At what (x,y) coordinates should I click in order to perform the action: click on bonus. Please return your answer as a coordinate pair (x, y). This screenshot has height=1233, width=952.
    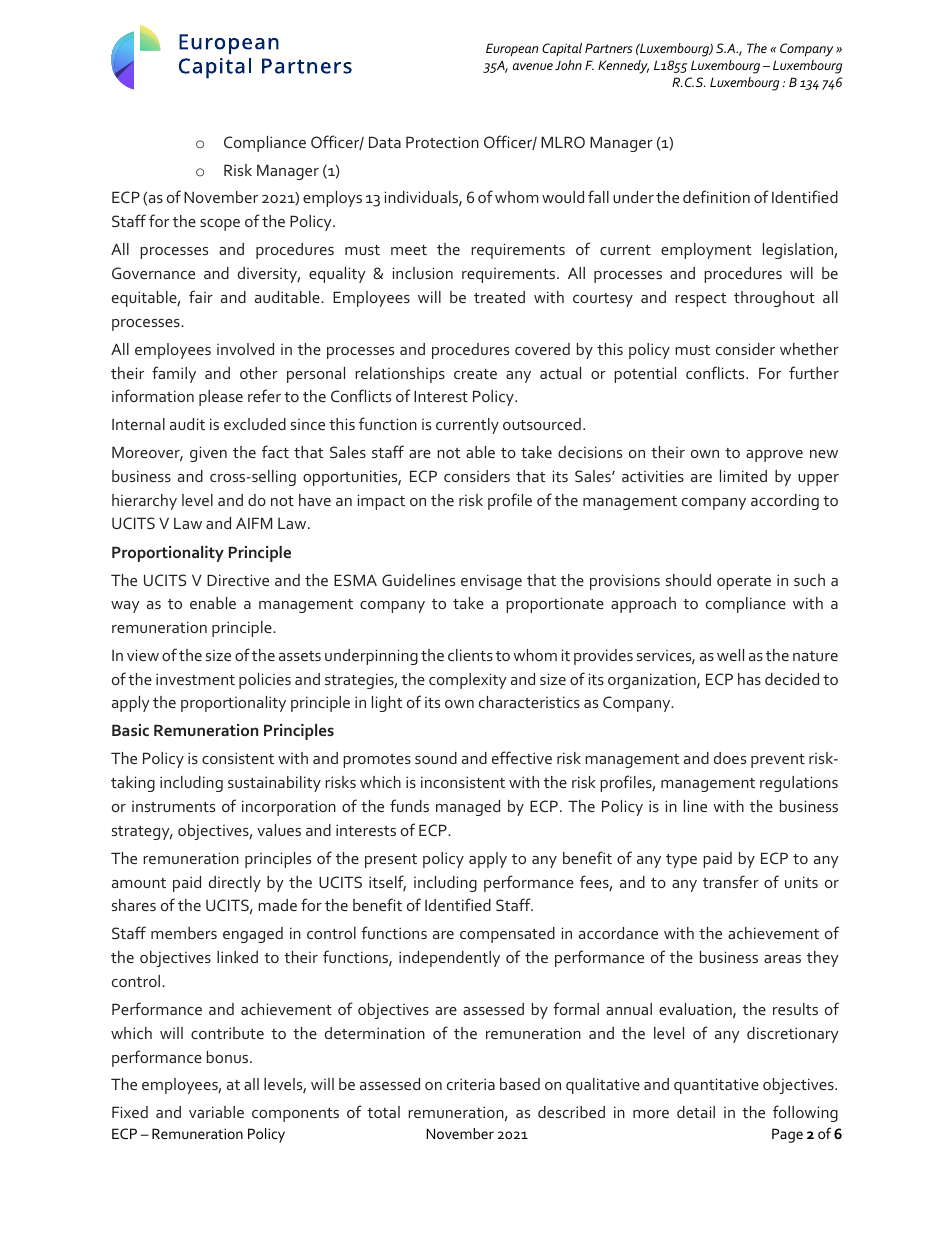
    Looking at the image, I should click on (229, 1057).
